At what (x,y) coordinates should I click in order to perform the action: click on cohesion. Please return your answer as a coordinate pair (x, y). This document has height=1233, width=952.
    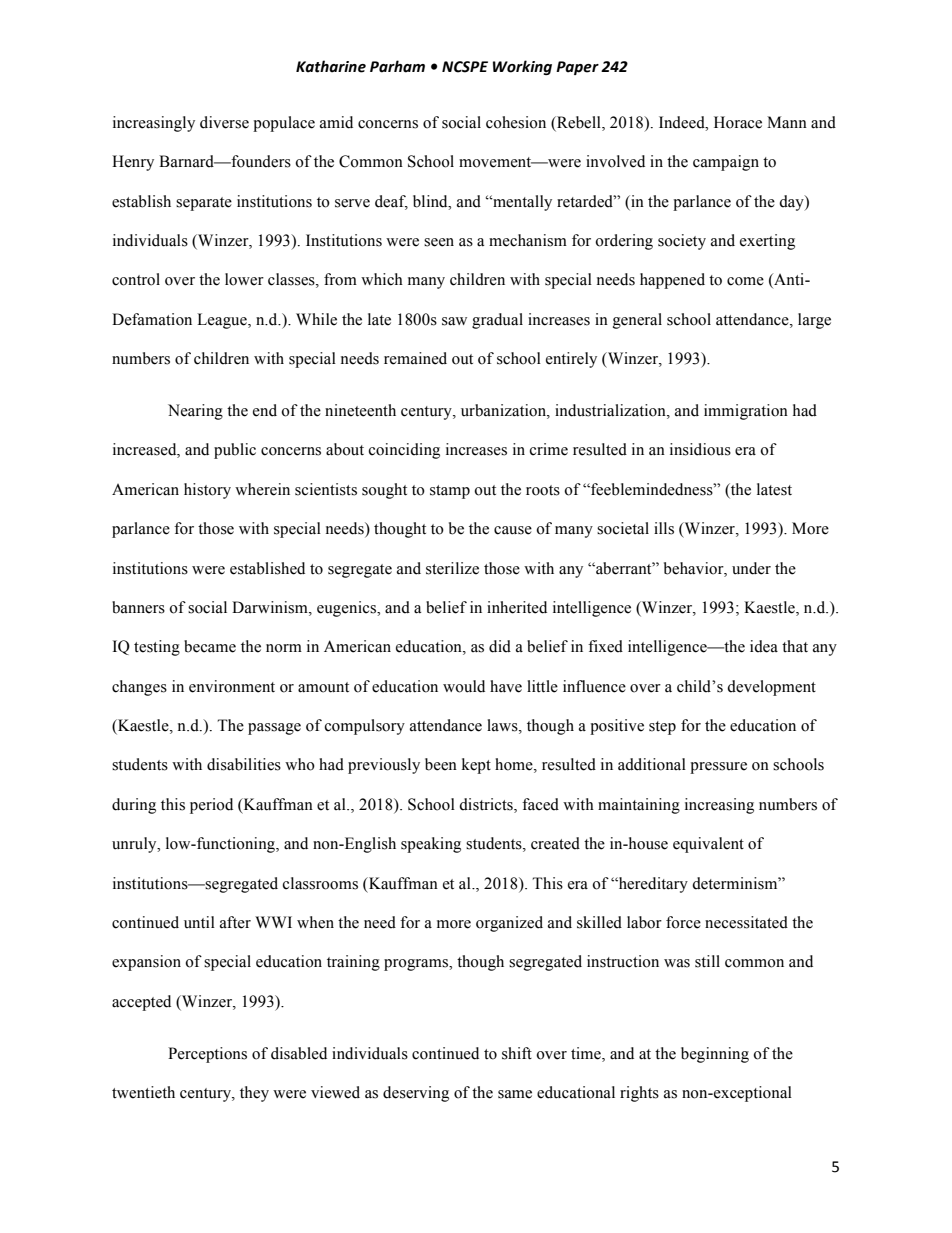
    Looking at the image, I should click on (516, 122).
